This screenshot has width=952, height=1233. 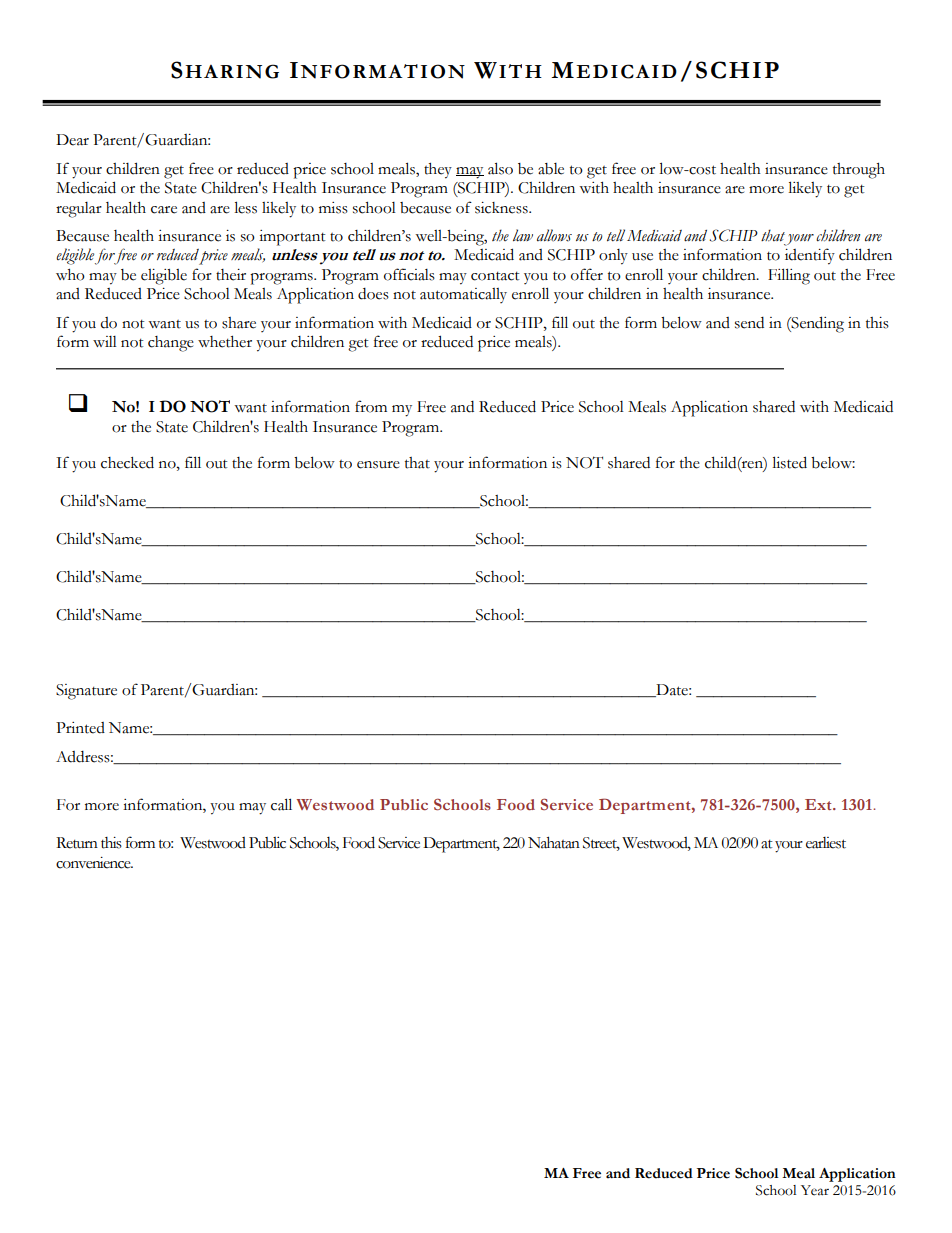 I want to click on through, so click(x=859, y=171).
